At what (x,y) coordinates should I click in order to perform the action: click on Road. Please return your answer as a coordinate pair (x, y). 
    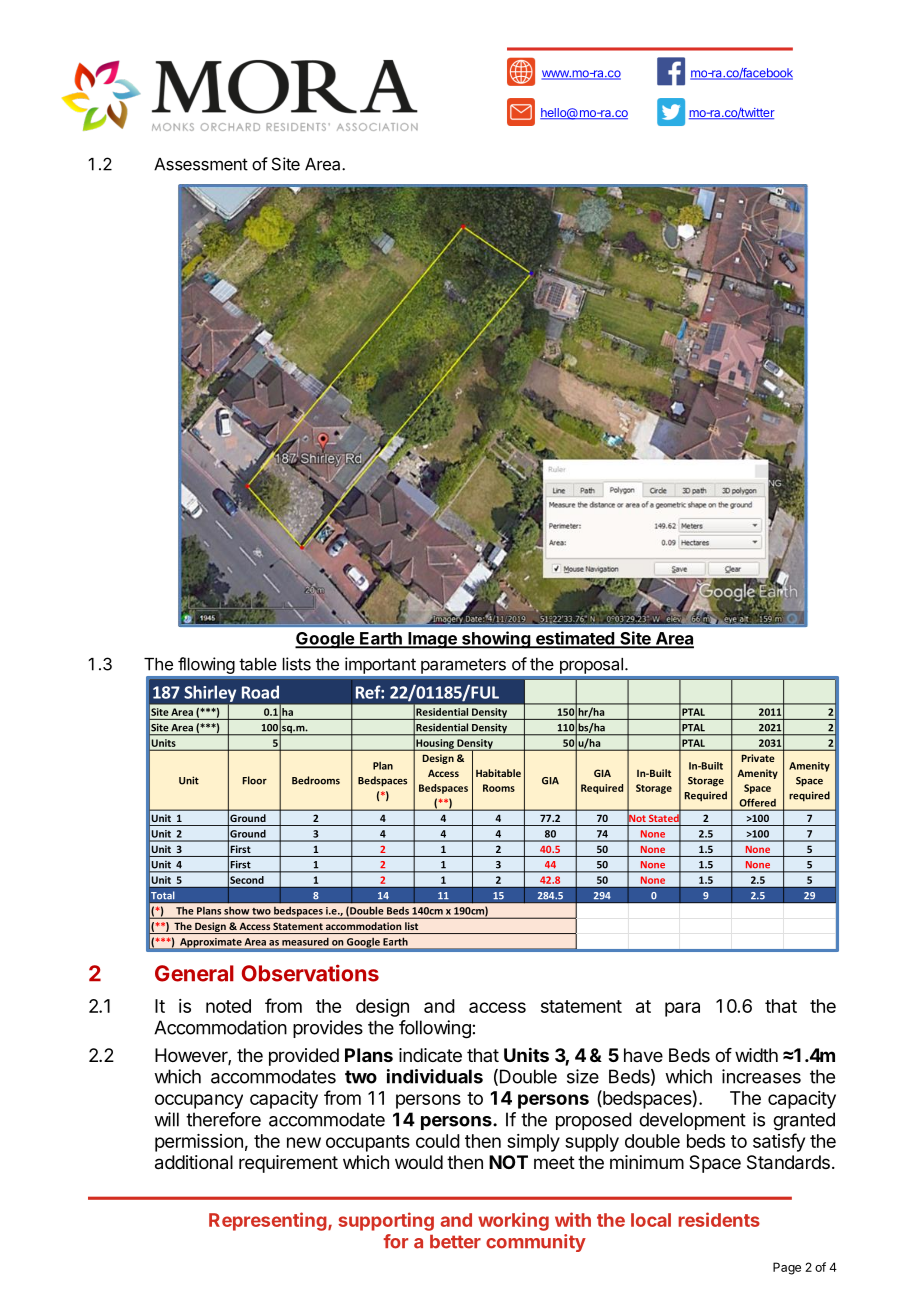
    Looking at the image, I should click on (260, 692).
